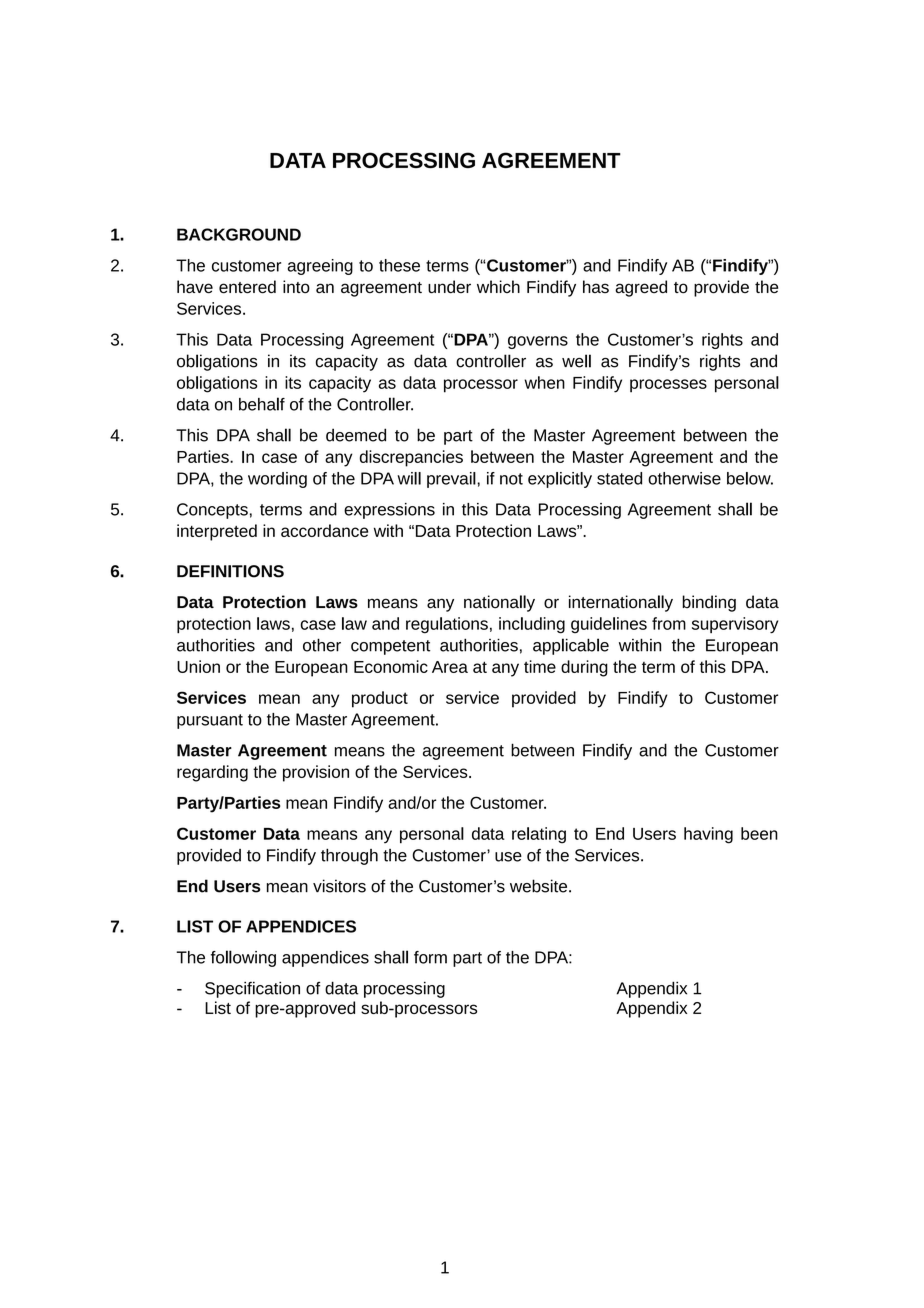 This screenshot has width=924, height=1308. What do you see at coordinates (210, 721) in the screenshot?
I see `pursuant` at bounding box center [210, 721].
